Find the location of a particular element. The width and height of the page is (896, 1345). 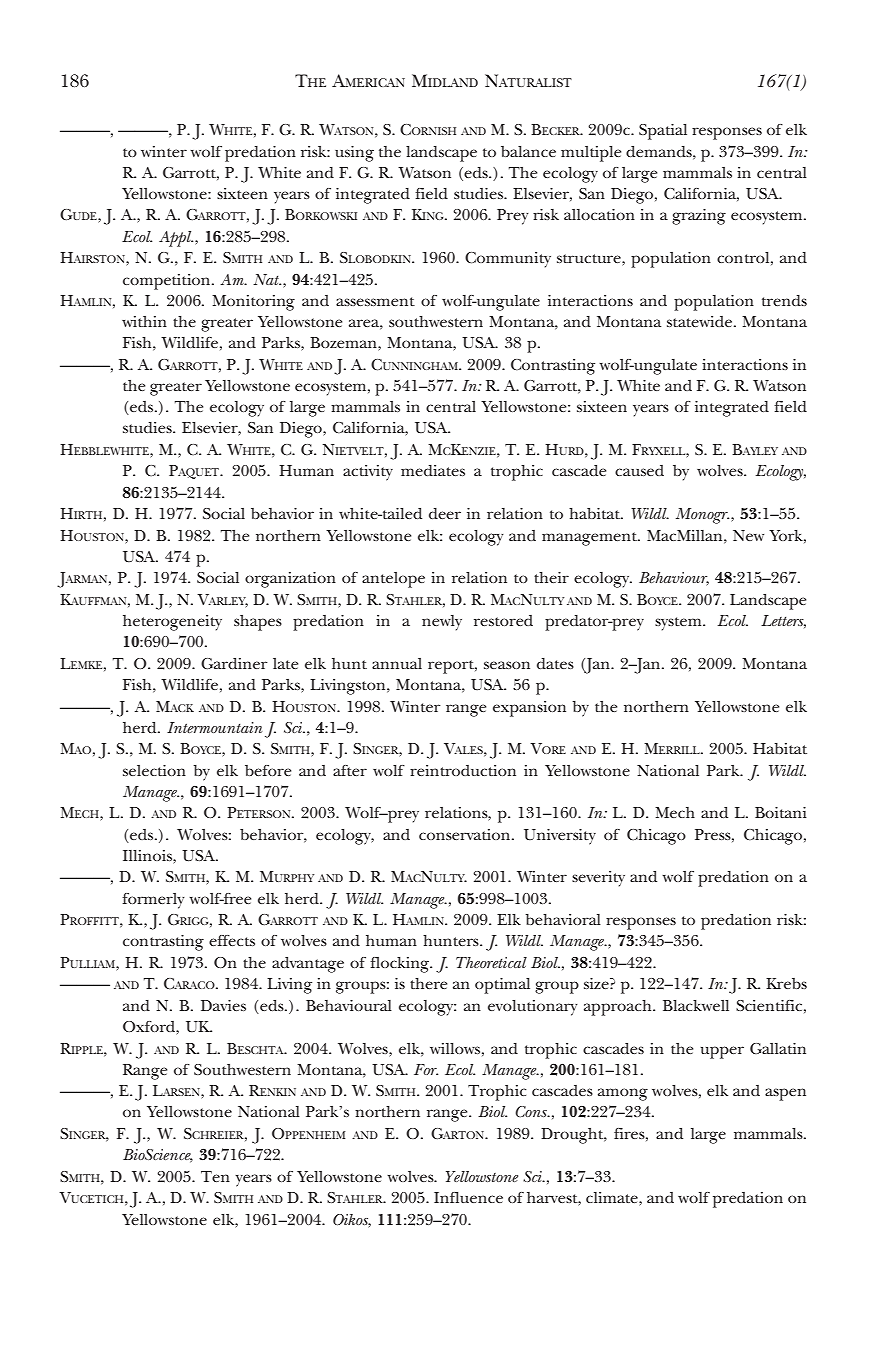

effects is located at coordinates (232, 940).
